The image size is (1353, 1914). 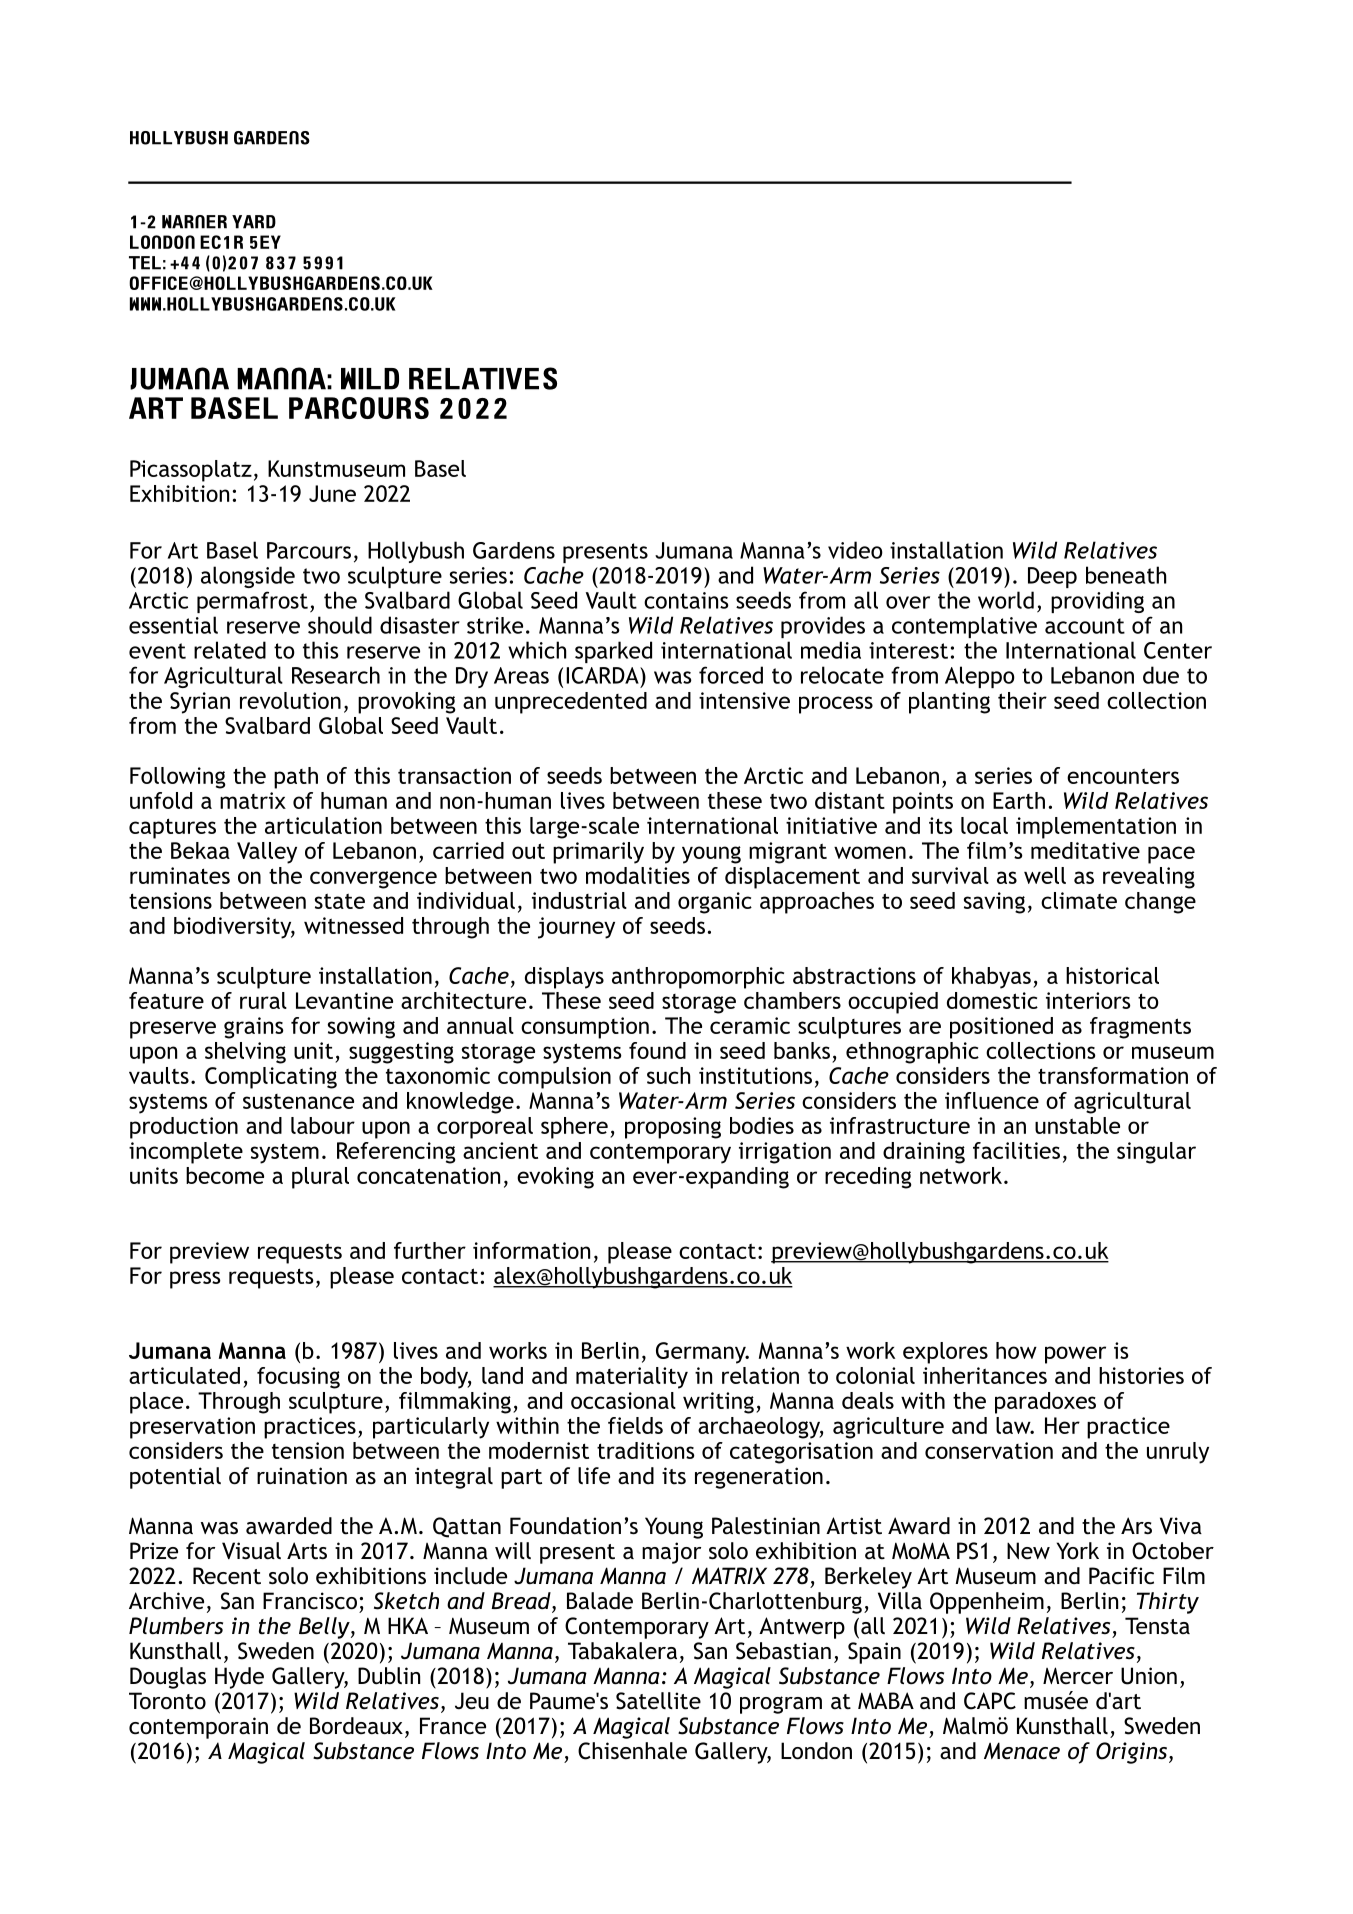 I want to click on Satellite, so click(x=658, y=1701).
